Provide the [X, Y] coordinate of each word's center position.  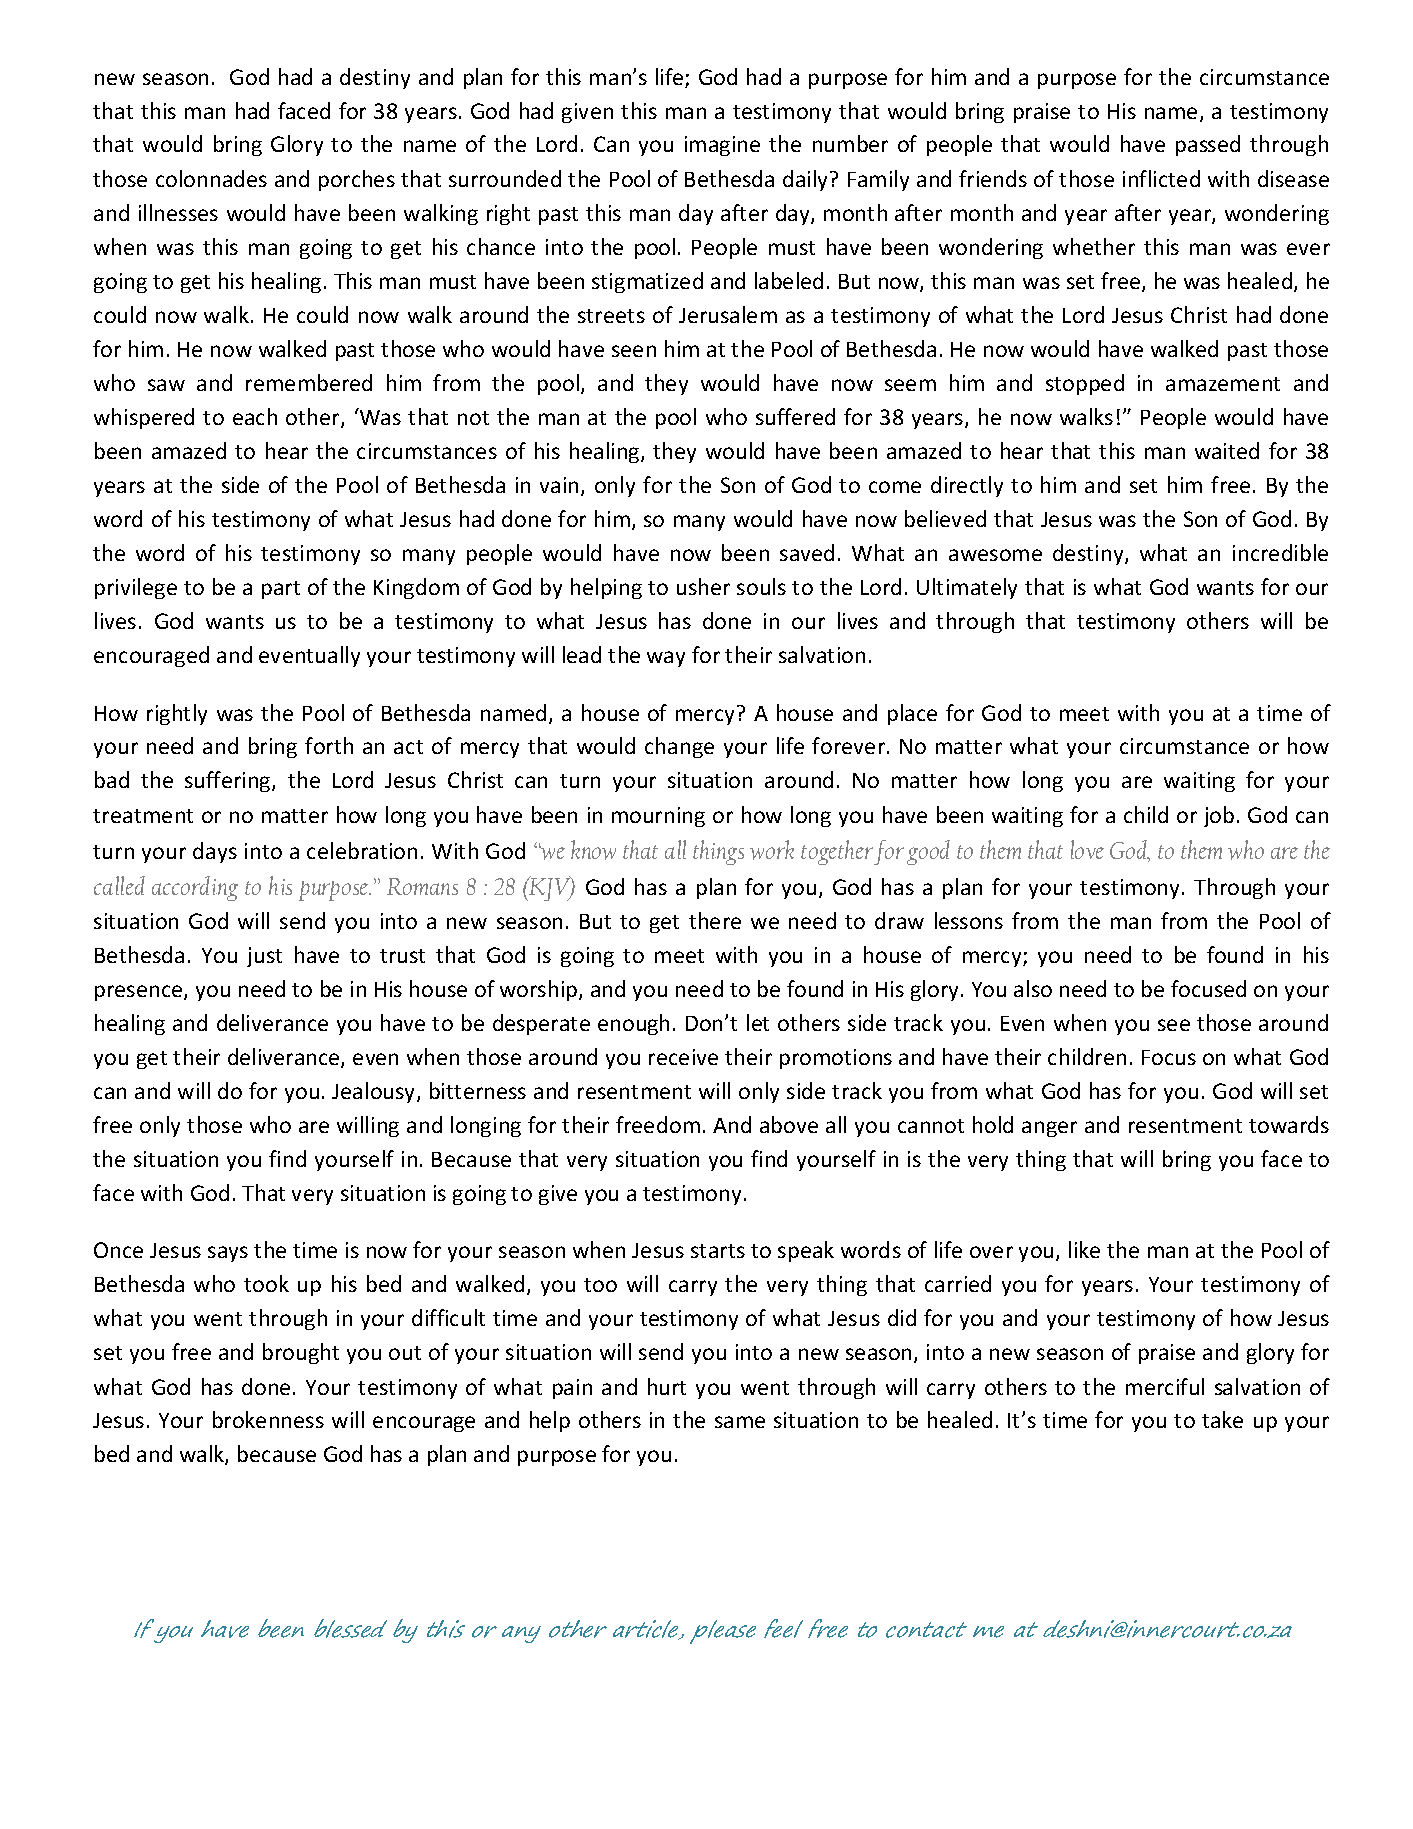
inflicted [1161, 178]
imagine [722, 146]
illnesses [178, 212]
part [281, 590]
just [264, 957]
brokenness [268, 1419]
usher [703, 586]
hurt [667, 1386]
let [758, 1022]
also [1033, 988]
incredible [1280, 552]
